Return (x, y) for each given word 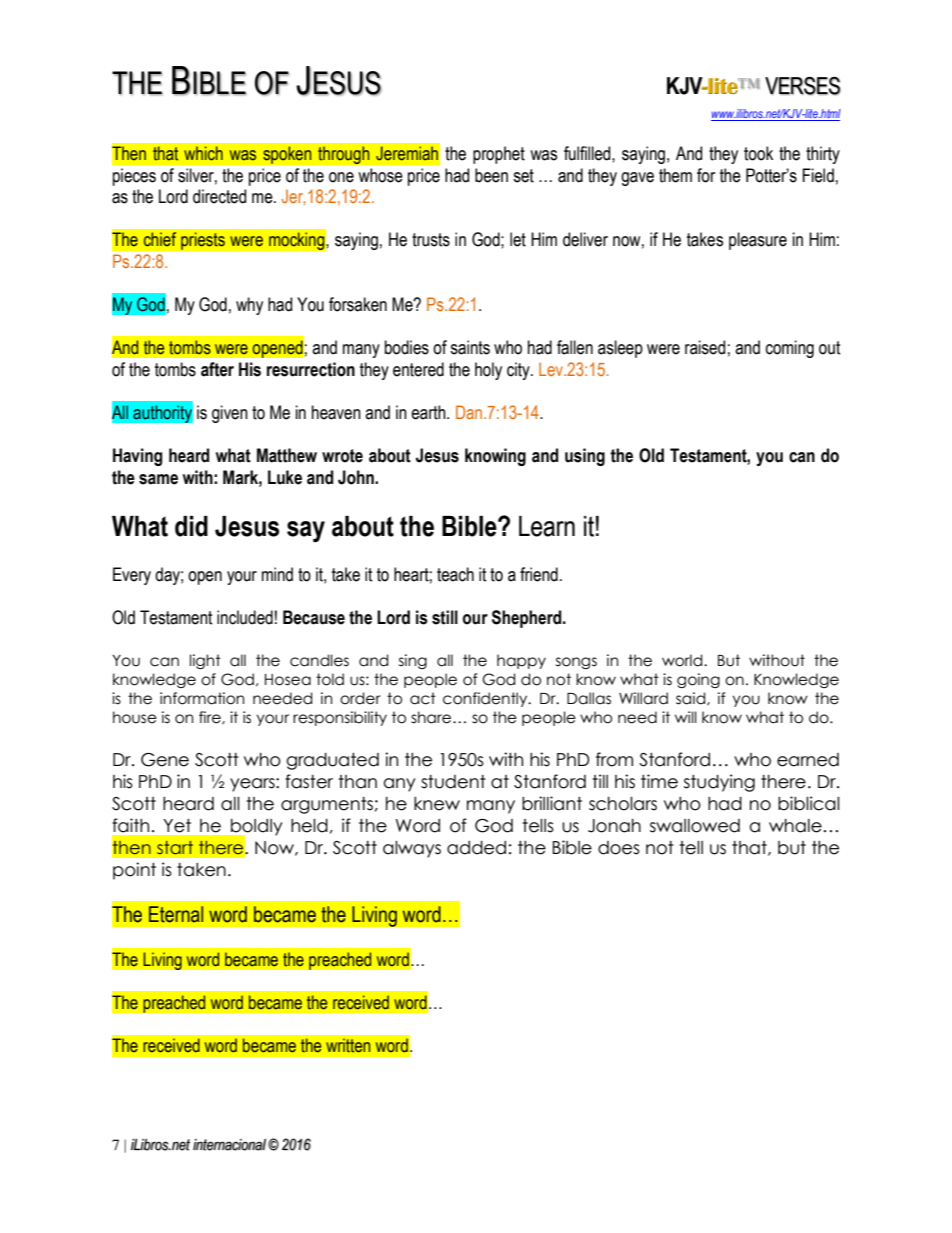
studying (719, 783)
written (348, 1045)
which (203, 153)
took (758, 153)
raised (705, 347)
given (230, 414)
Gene (165, 760)
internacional (229, 1145)
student (453, 782)
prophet (499, 155)
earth (429, 412)
